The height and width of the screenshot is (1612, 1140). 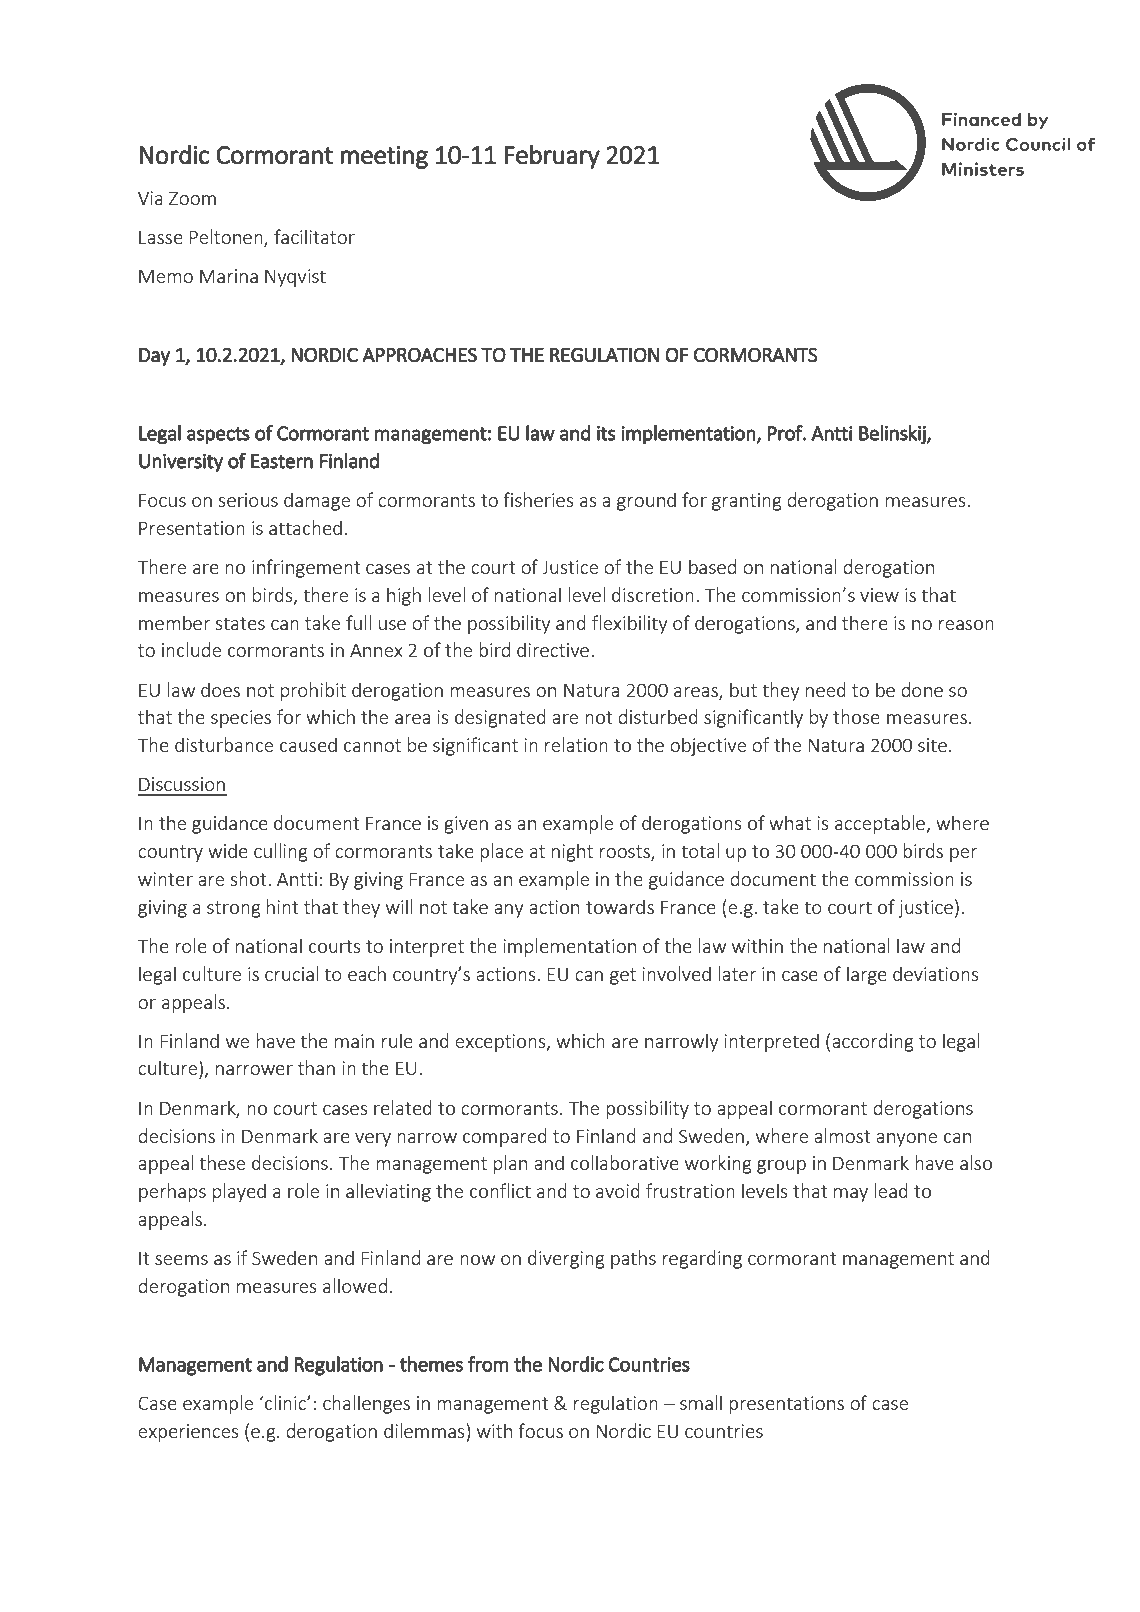 What do you see at coordinates (552, 156) in the screenshot?
I see `February` at bounding box center [552, 156].
